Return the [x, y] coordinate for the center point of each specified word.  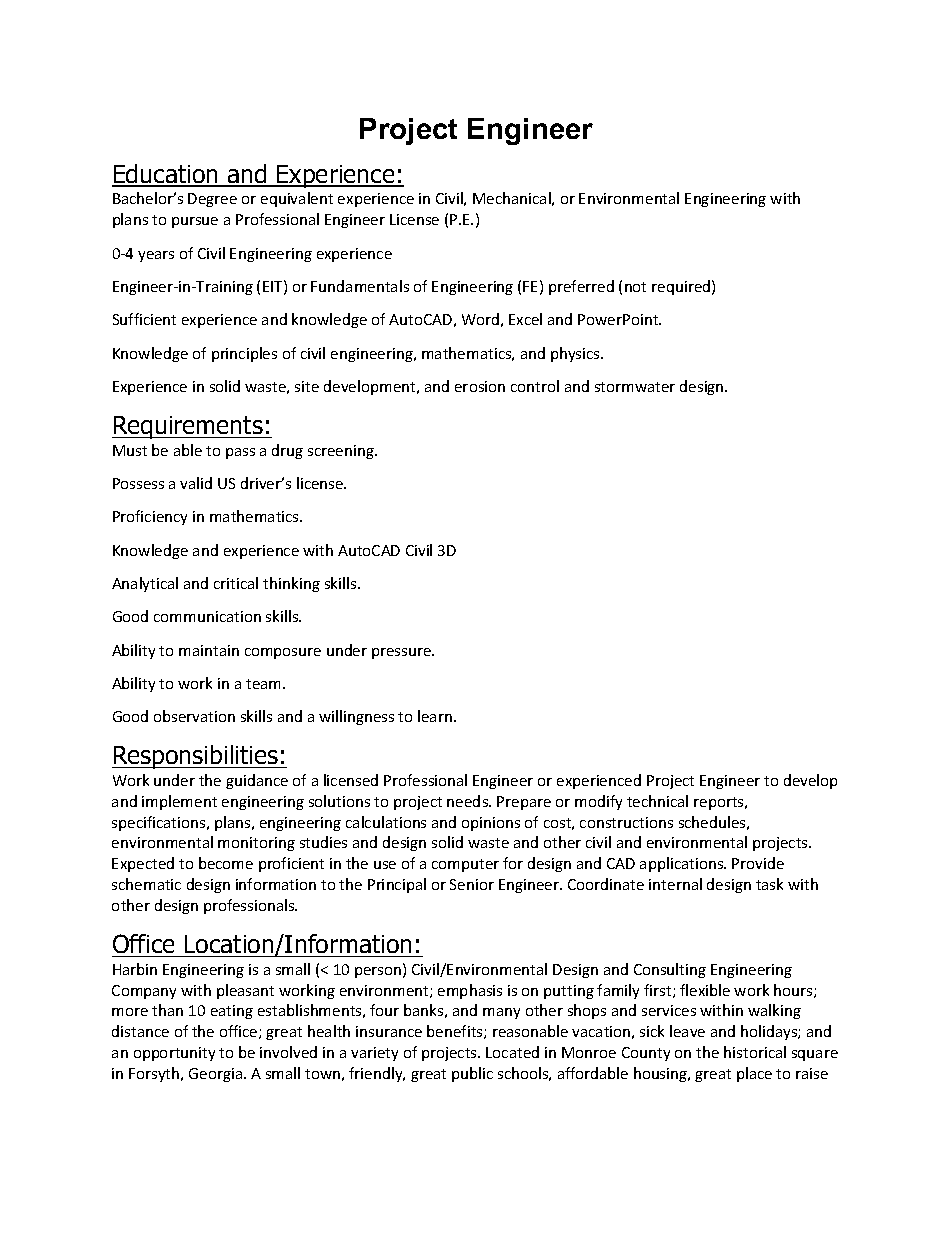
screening [342, 452]
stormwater [635, 387]
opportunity [174, 1054]
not [635, 287]
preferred [581, 287]
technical [657, 801]
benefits [456, 1032]
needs [468, 801]
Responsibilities [196, 757]
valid [196, 483]
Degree [212, 200]
